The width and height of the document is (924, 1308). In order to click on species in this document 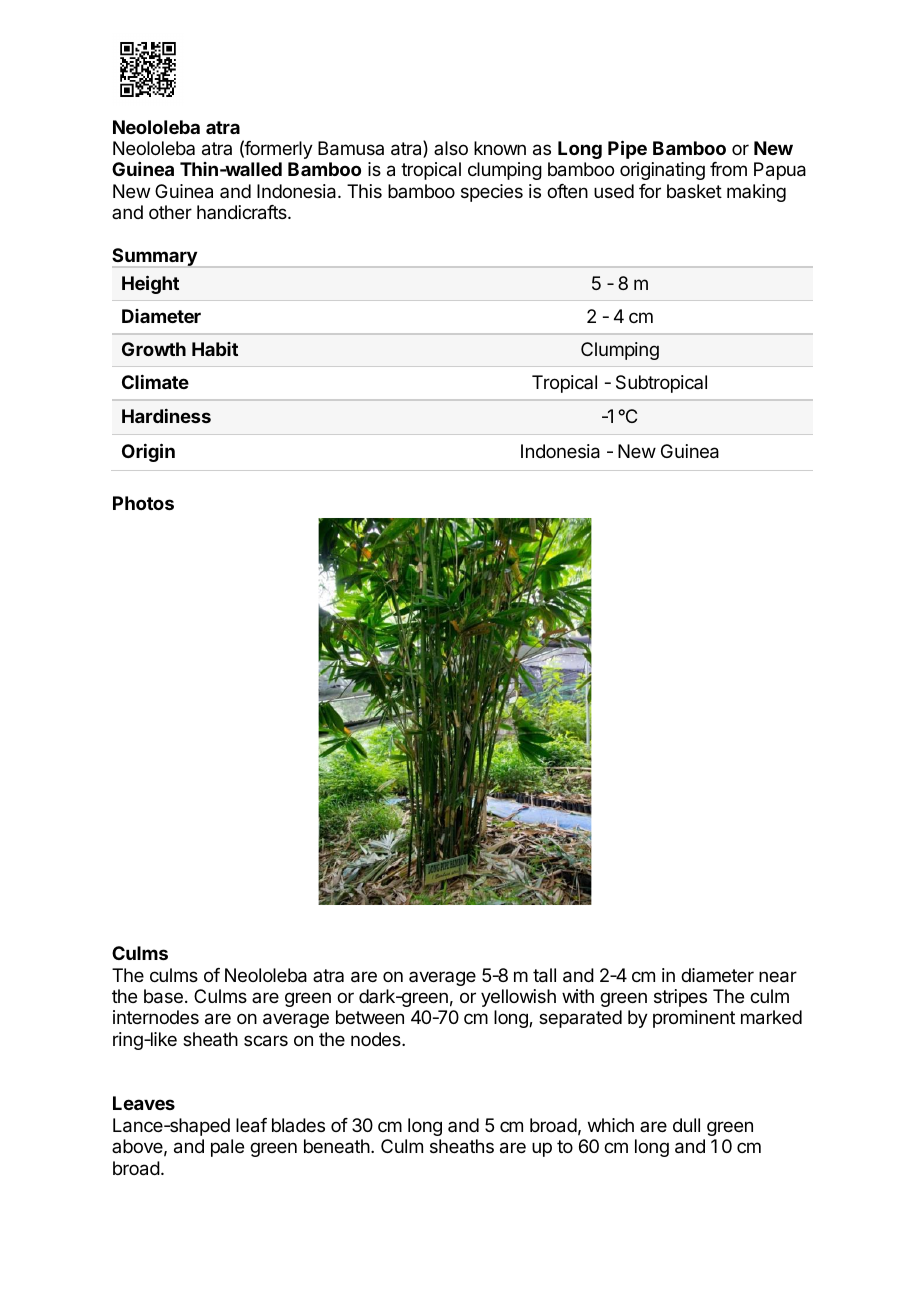, I will do `click(492, 193)`.
